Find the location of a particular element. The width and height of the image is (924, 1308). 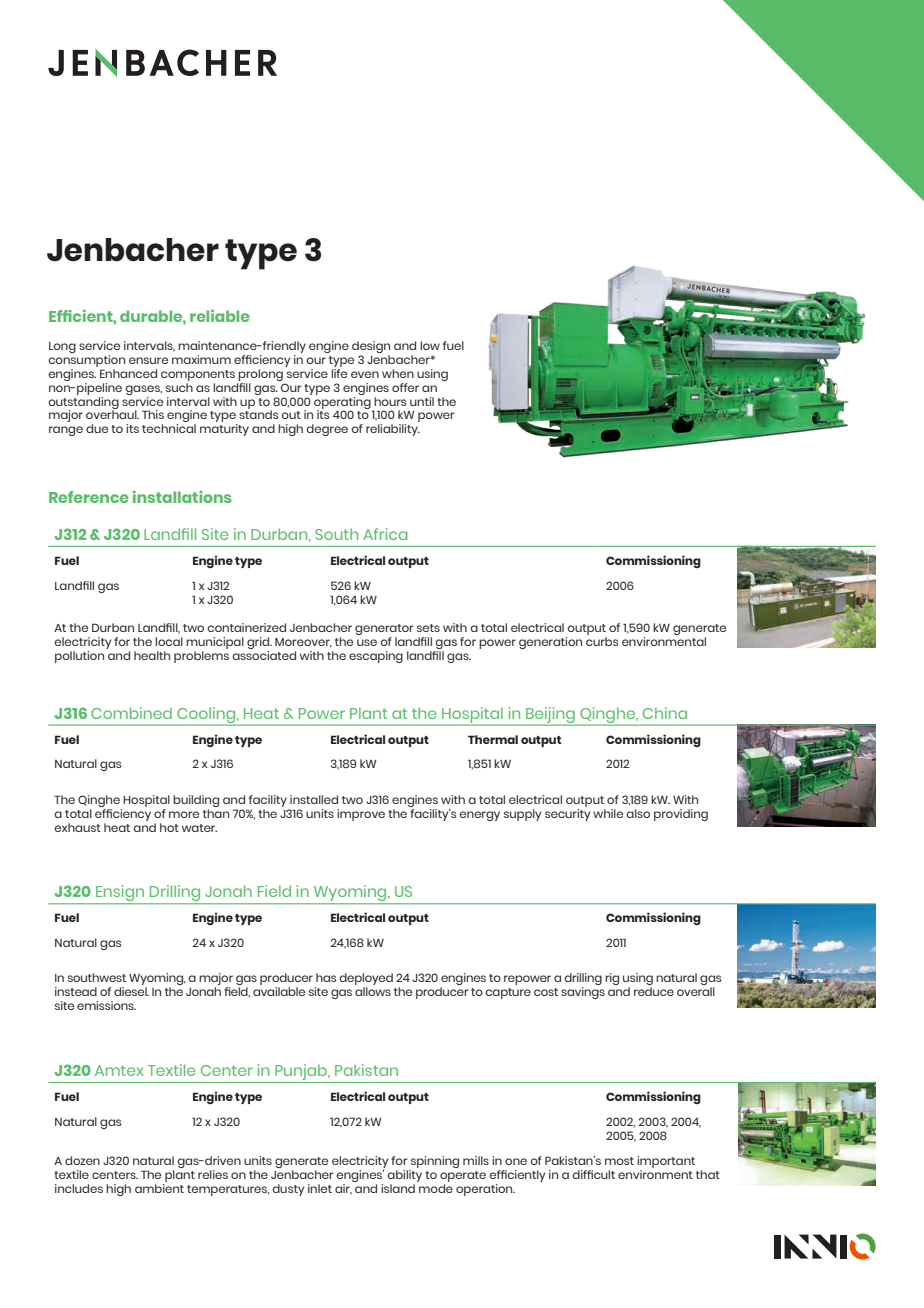

China is located at coordinates (665, 713).
